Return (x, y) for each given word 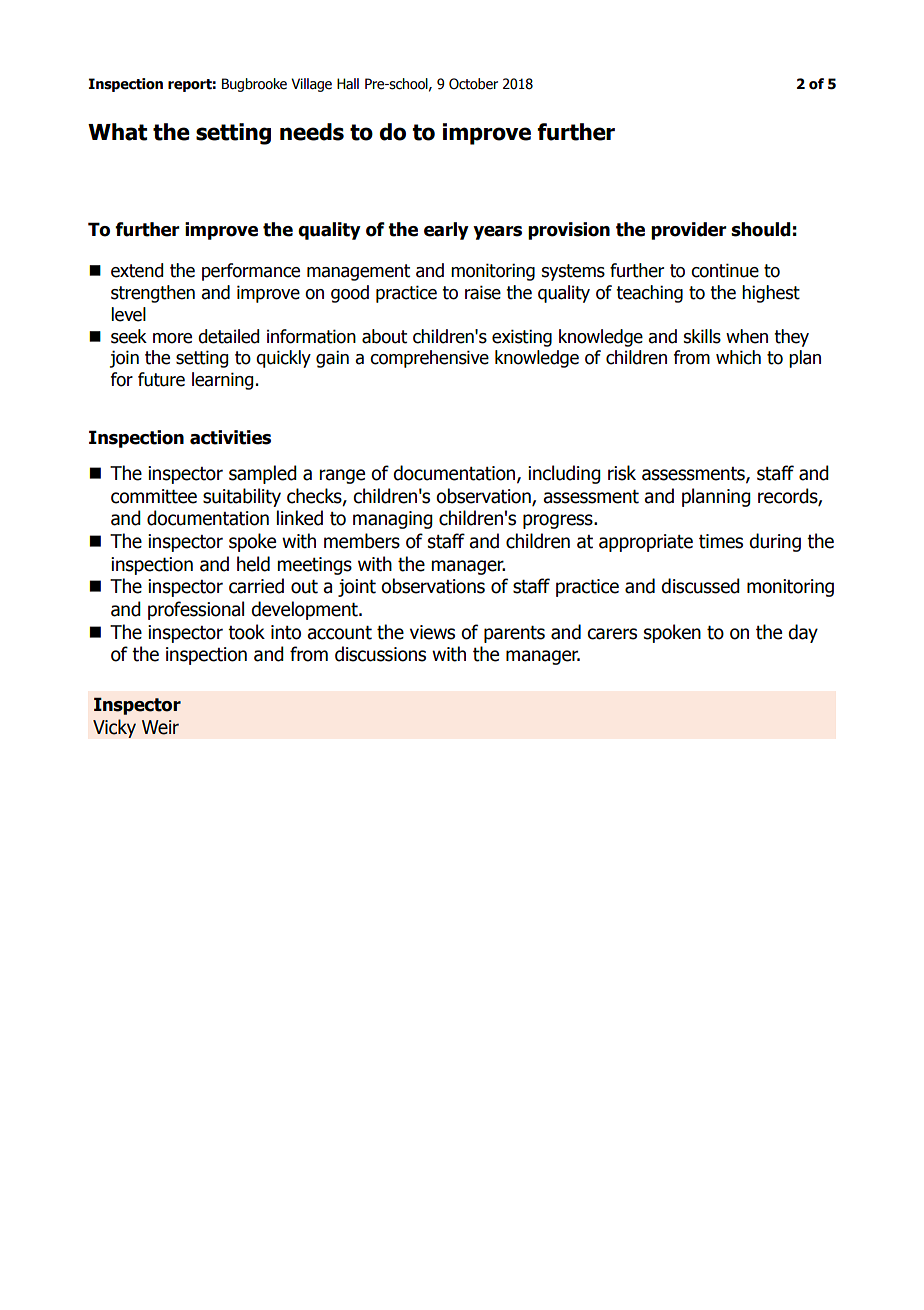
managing (393, 520)
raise (483, 292)
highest (771, 294)
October (473, 84)
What (117, 132)
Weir (160, 727)
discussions (380, 654)
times (721, 541)
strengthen (153, 294)
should (761, 229)
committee (154, 496)
